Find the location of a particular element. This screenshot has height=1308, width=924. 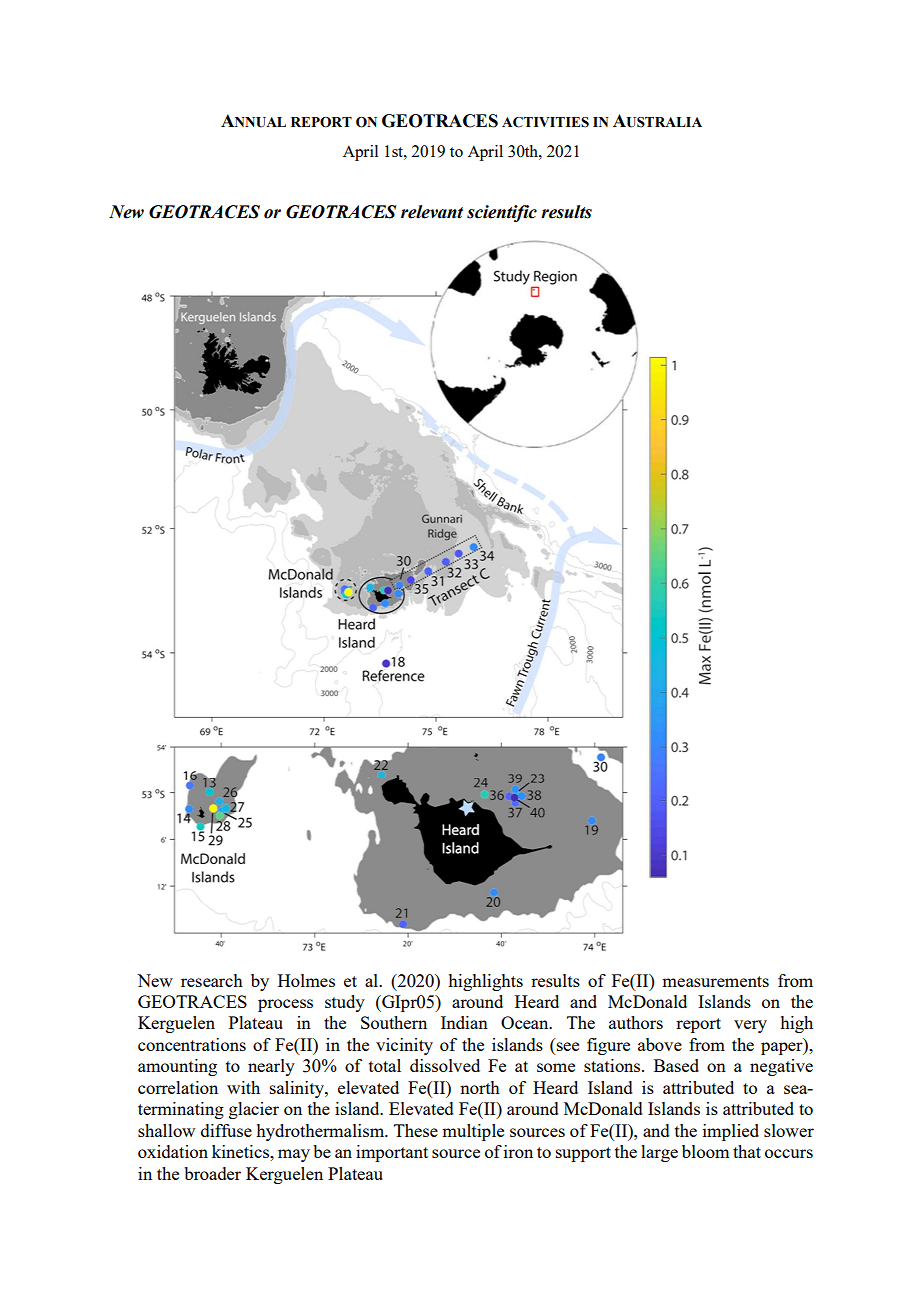

Holmes is located at coordinates (306, 980).
